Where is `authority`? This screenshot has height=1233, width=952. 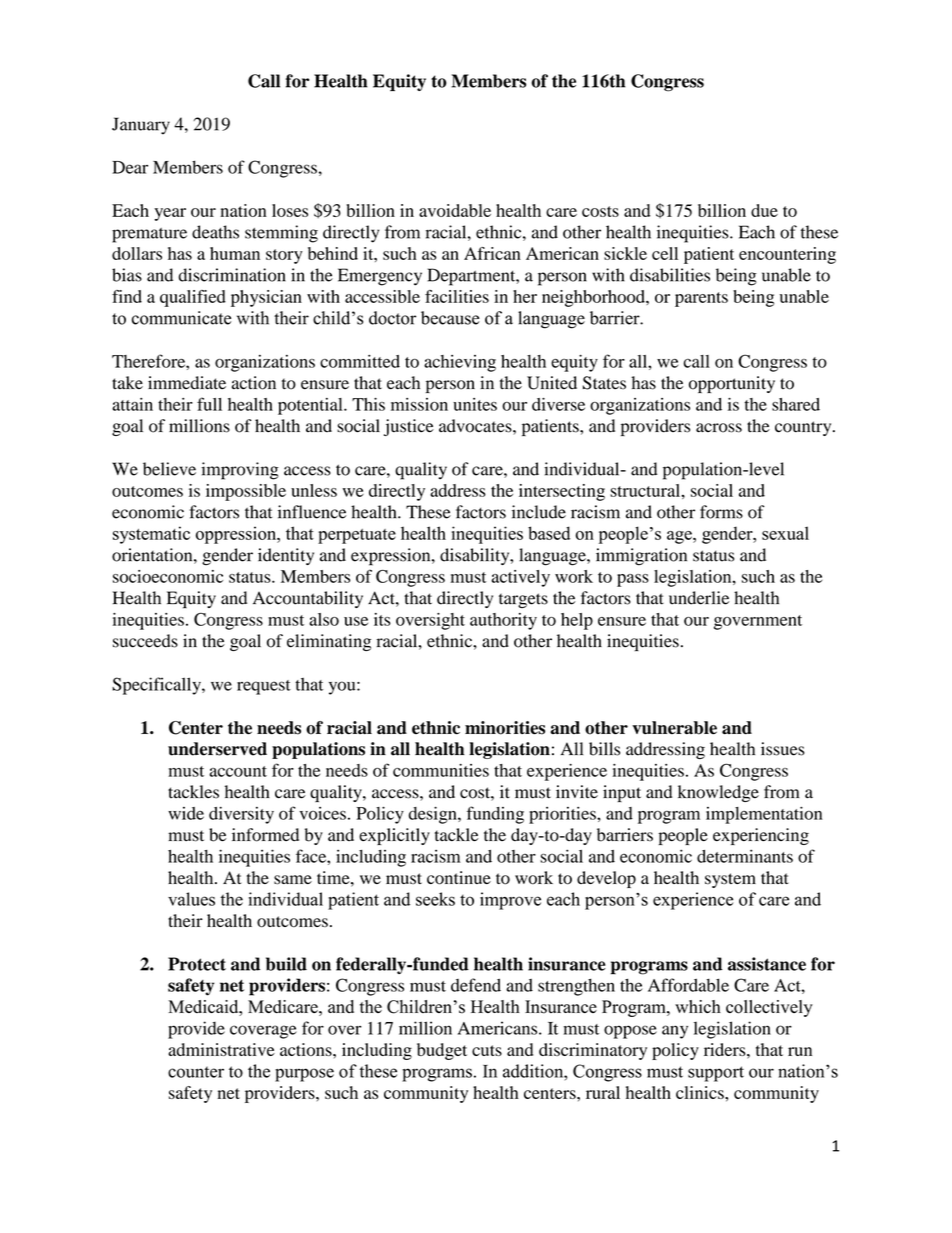 authority is located at coordinates (503, 621).
